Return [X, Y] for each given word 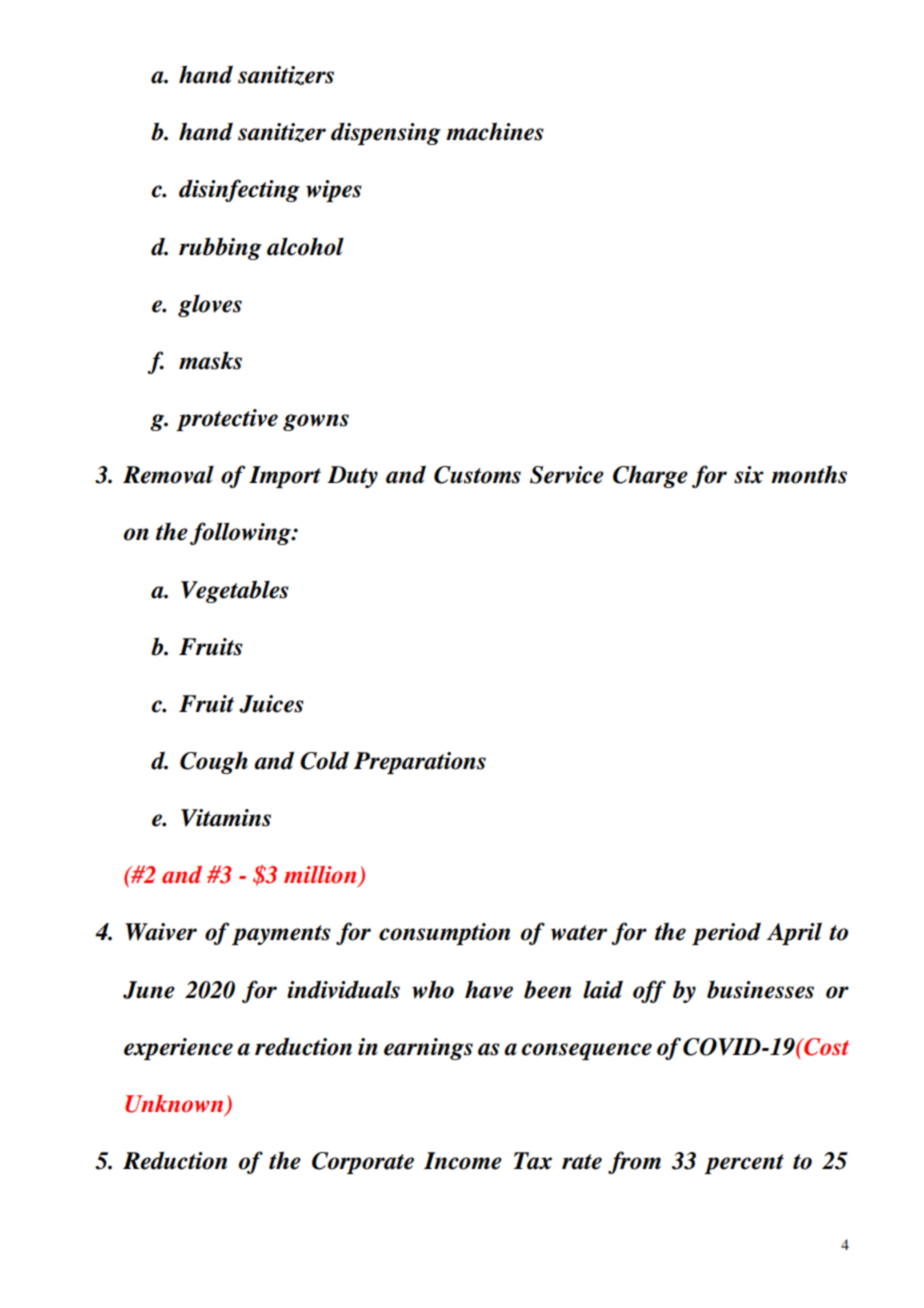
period [726, 933]
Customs [477, 475]
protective [227, 420]
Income [463, 1161]
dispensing [386, 134]
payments [281, 935]
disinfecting [239, 190]
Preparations [420, 763]
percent [744, 1164]
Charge [650, 476]
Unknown [175, 1105]
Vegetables [235, 591]
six [749, 475]
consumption [444, 934]
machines [495, 131]
